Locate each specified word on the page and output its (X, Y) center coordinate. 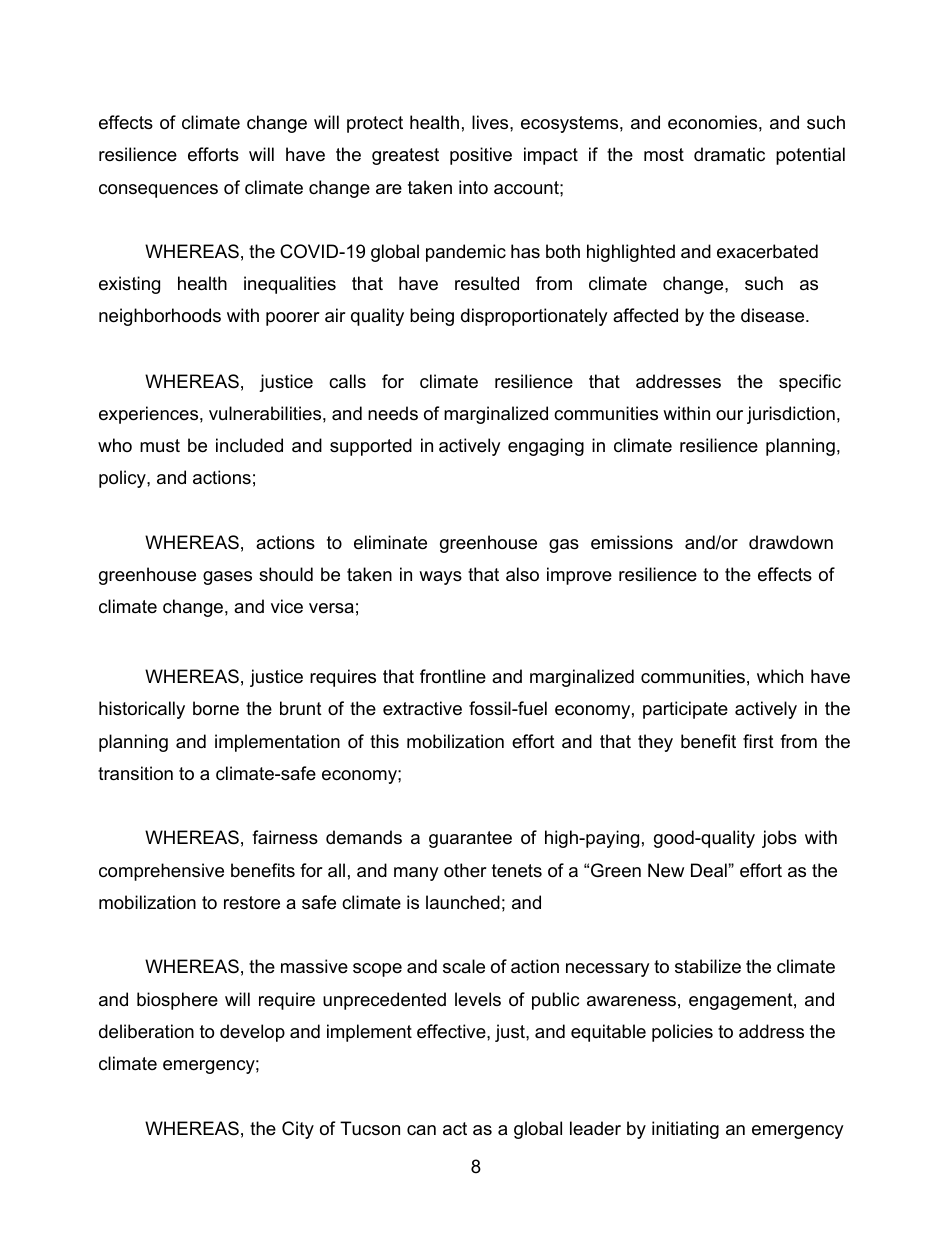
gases (227, 578)
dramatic (729, 154)
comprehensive (161, 872)
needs (393, 413)
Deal (710, 870)
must (160, 446)
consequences (158, 191)
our (729, 415)
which (780, 676)
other (465, 870)
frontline (453, 676)
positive (481, 156)
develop (252, 1033)
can (421, 1130)
